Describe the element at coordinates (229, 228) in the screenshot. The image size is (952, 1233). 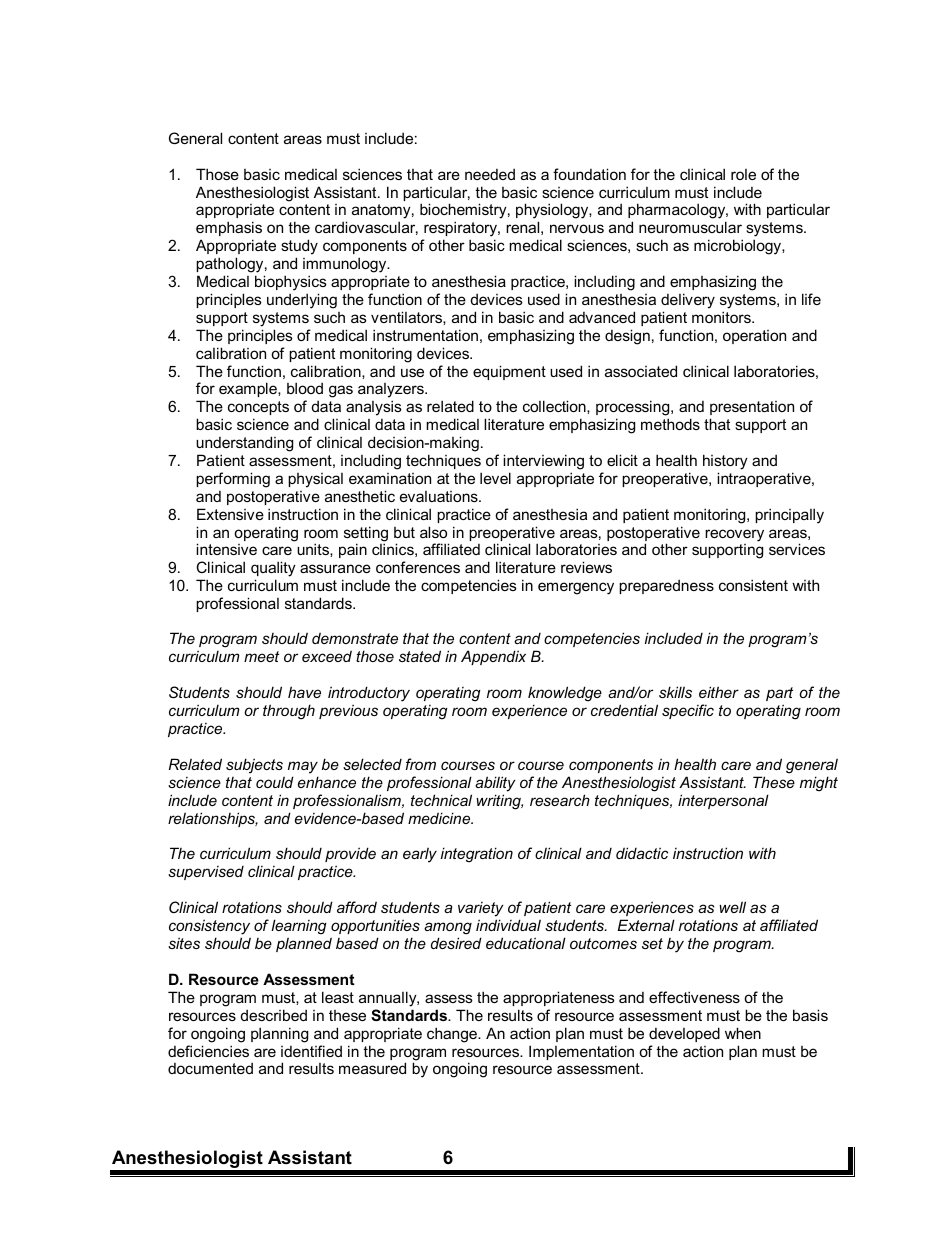
I see `emphasis` at that location.
